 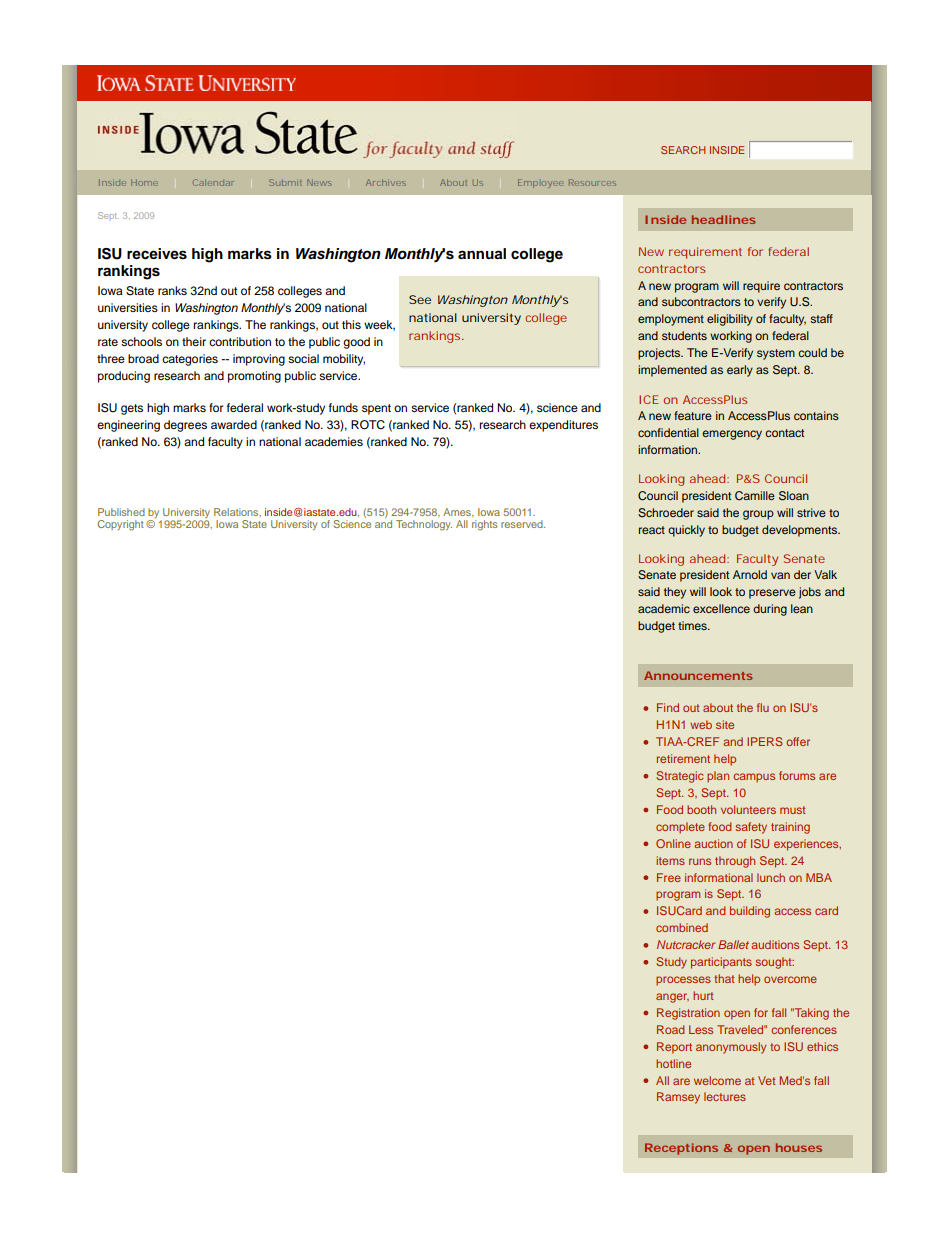 I want to click on Copyright, so click(x=121, y=525).
